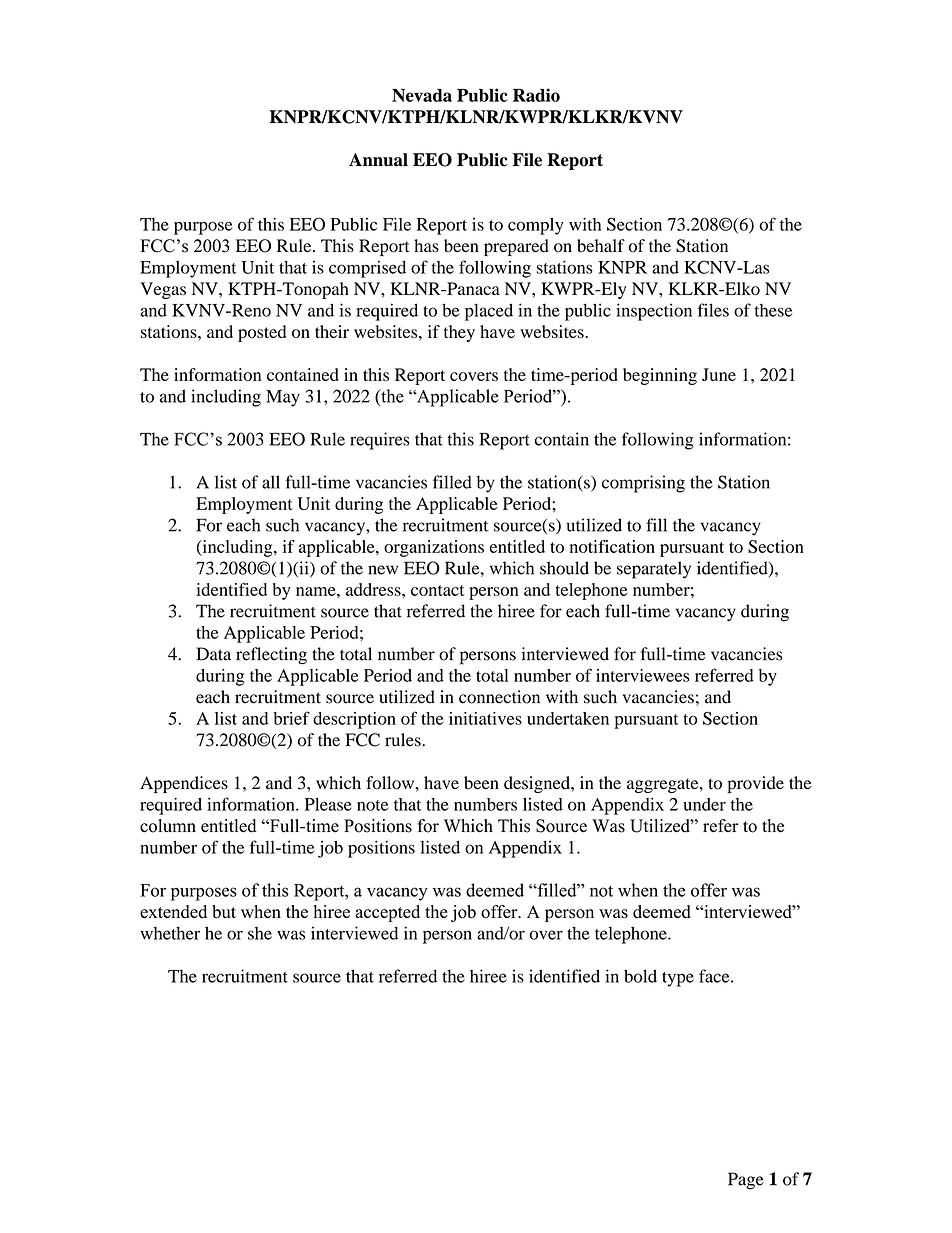 The height and width of the image is (1233, 952). Describe the element at coordinates (422, 95) in the image. I see `Nevada` at that location.
